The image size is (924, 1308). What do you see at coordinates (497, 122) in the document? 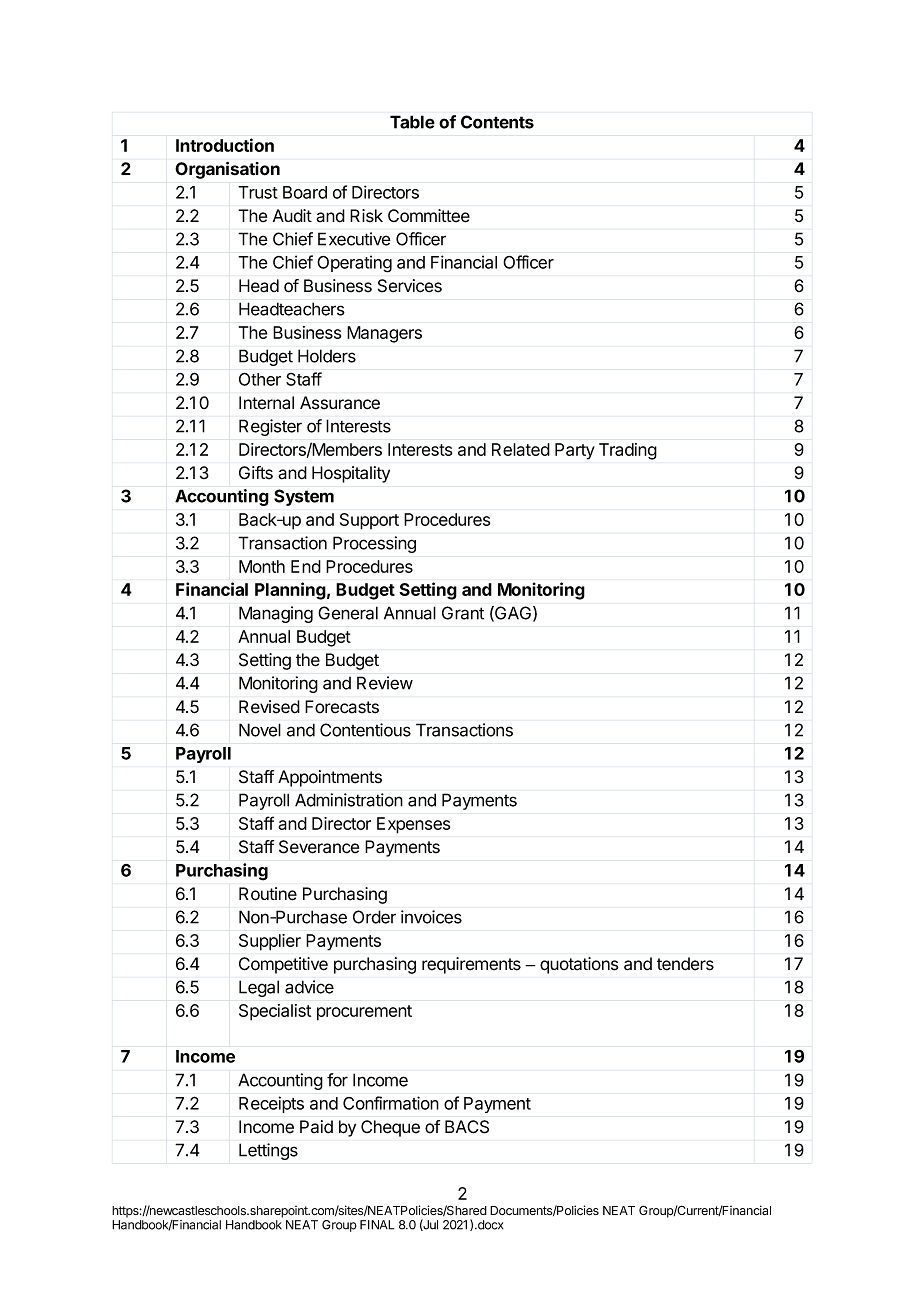
I see `Contents` at bounding box center [497, 122].
